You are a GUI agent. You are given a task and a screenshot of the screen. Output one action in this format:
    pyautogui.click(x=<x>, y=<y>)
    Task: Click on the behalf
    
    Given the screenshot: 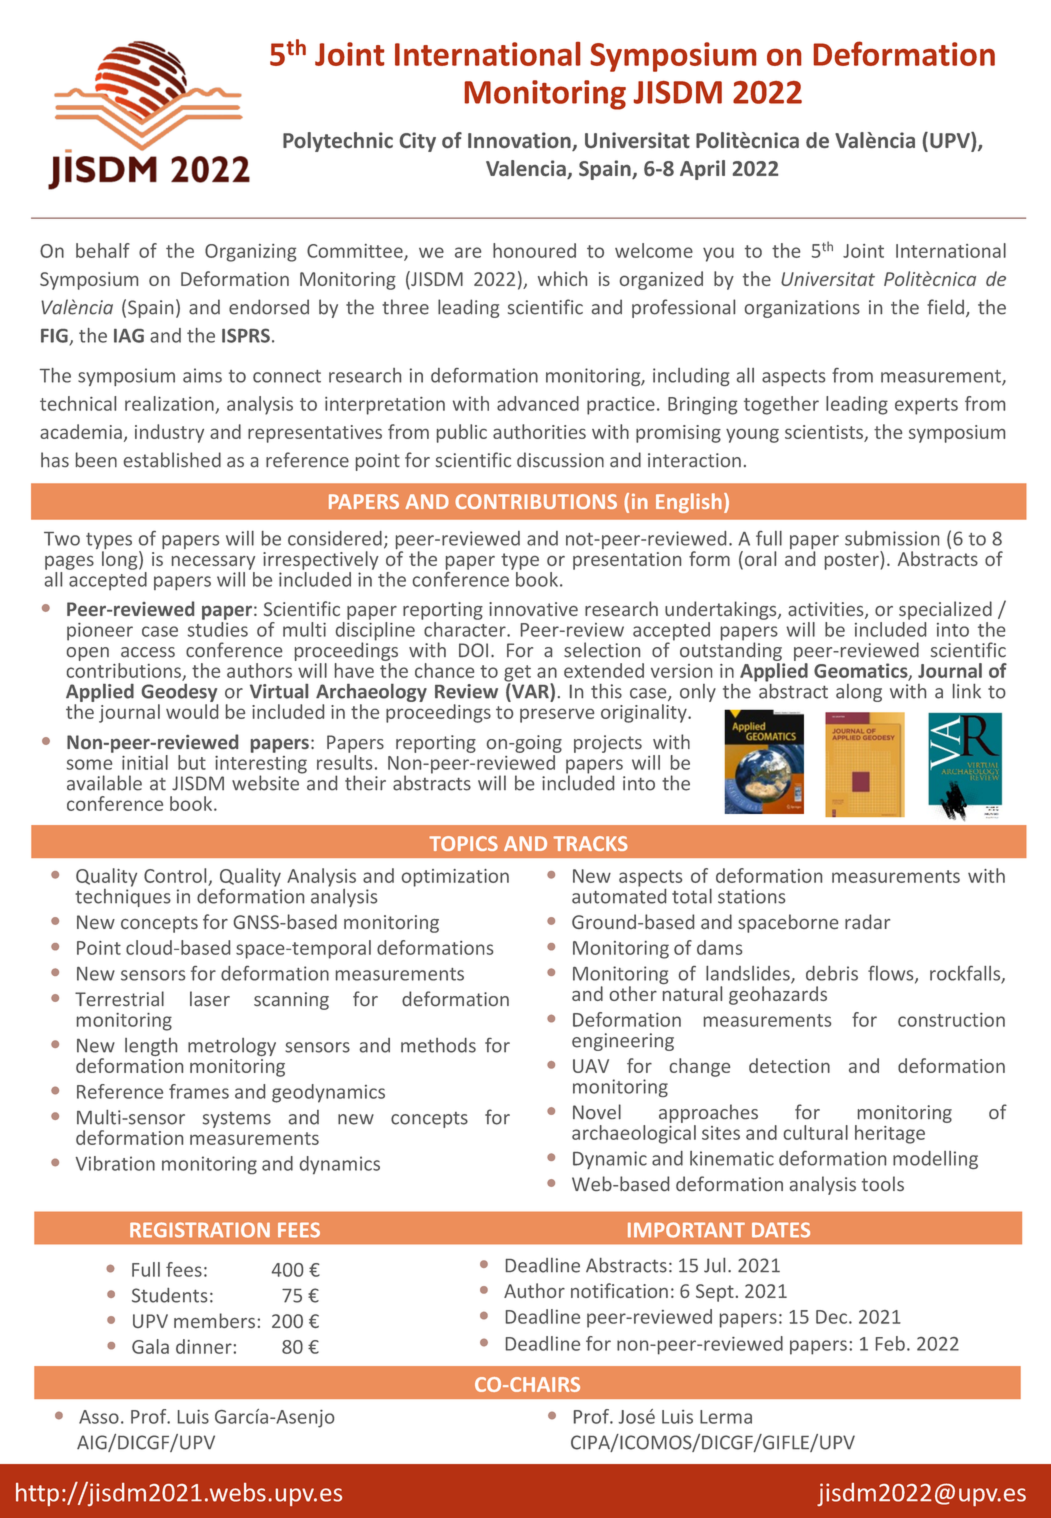 What is the action you would take?
    pyautogui.click(x=103, y=250)
